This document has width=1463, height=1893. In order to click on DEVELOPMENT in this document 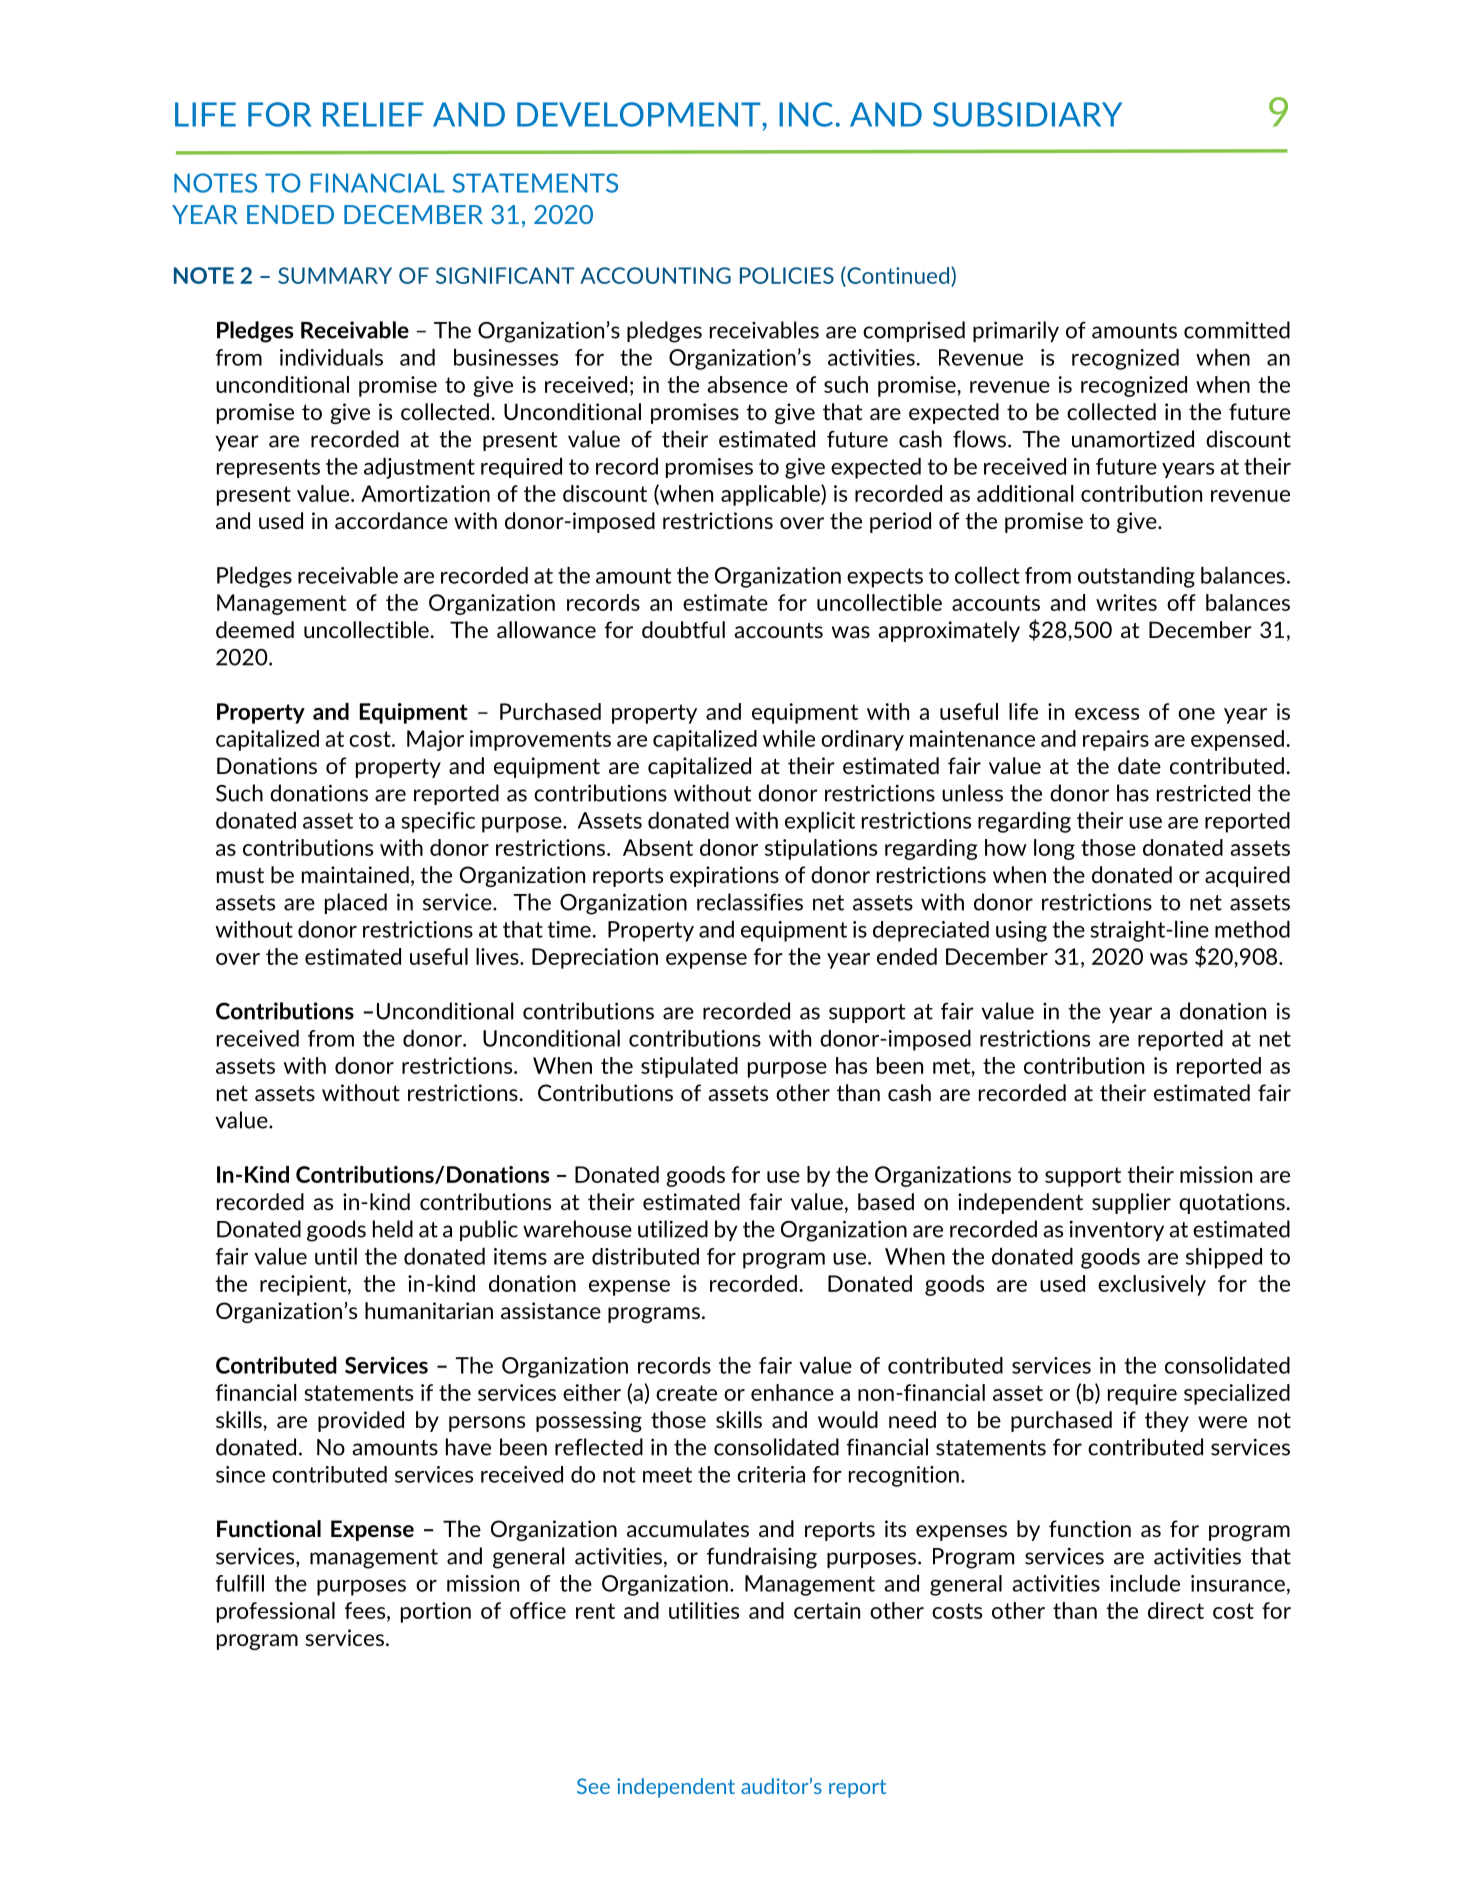, I will do `click(640, 114)`.
